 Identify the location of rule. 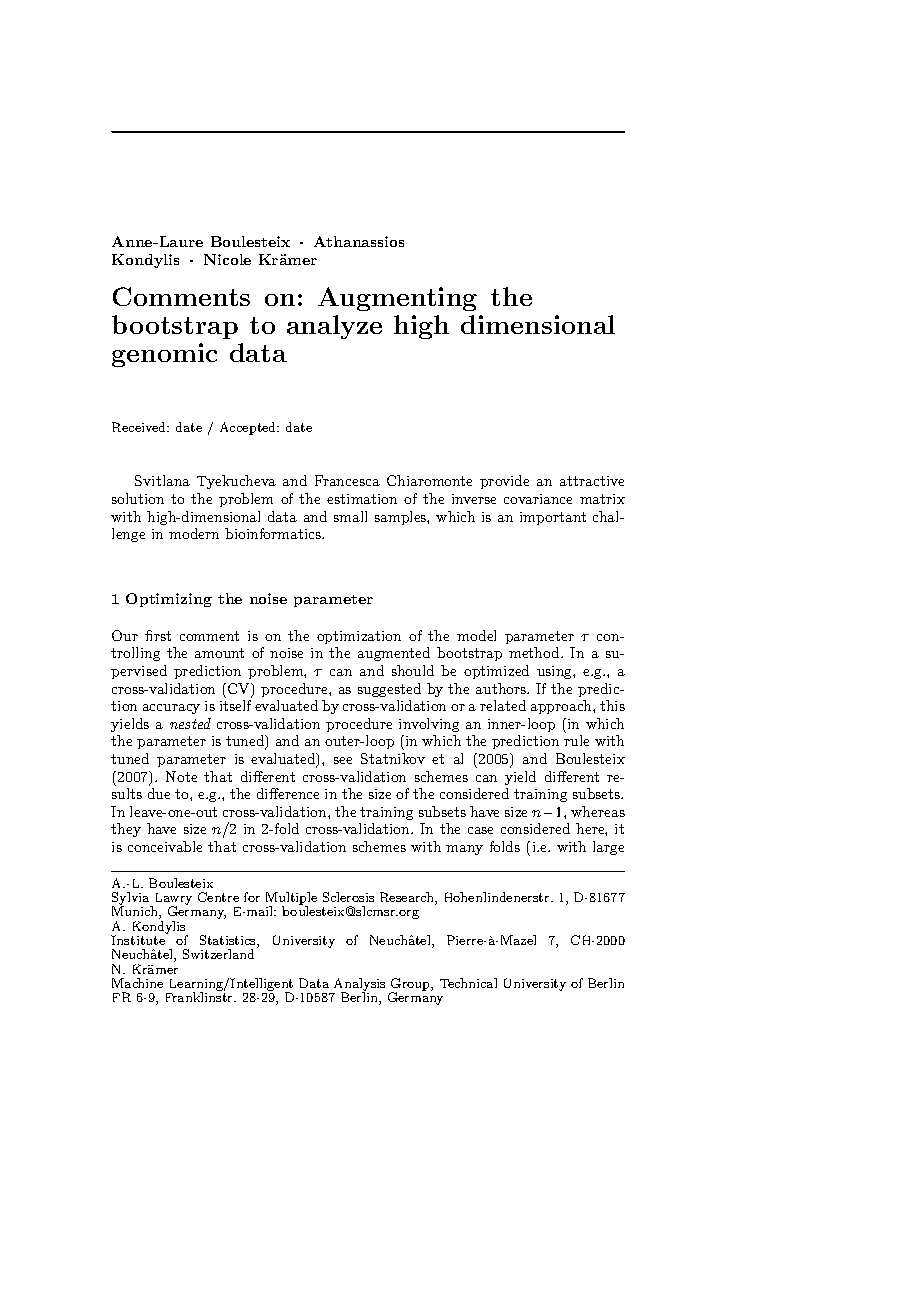
(576, 740).
